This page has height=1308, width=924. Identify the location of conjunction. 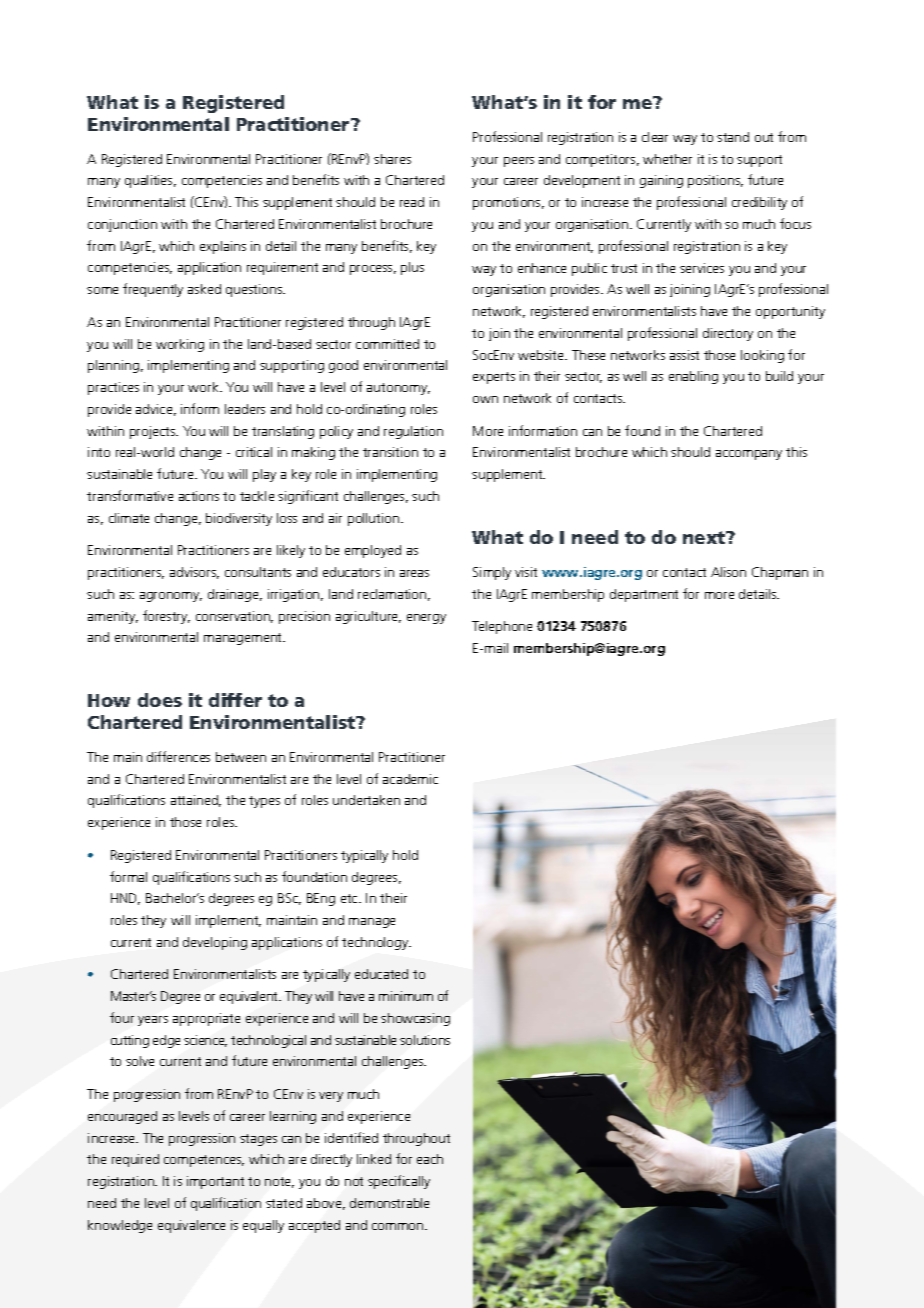
(122, 225).
